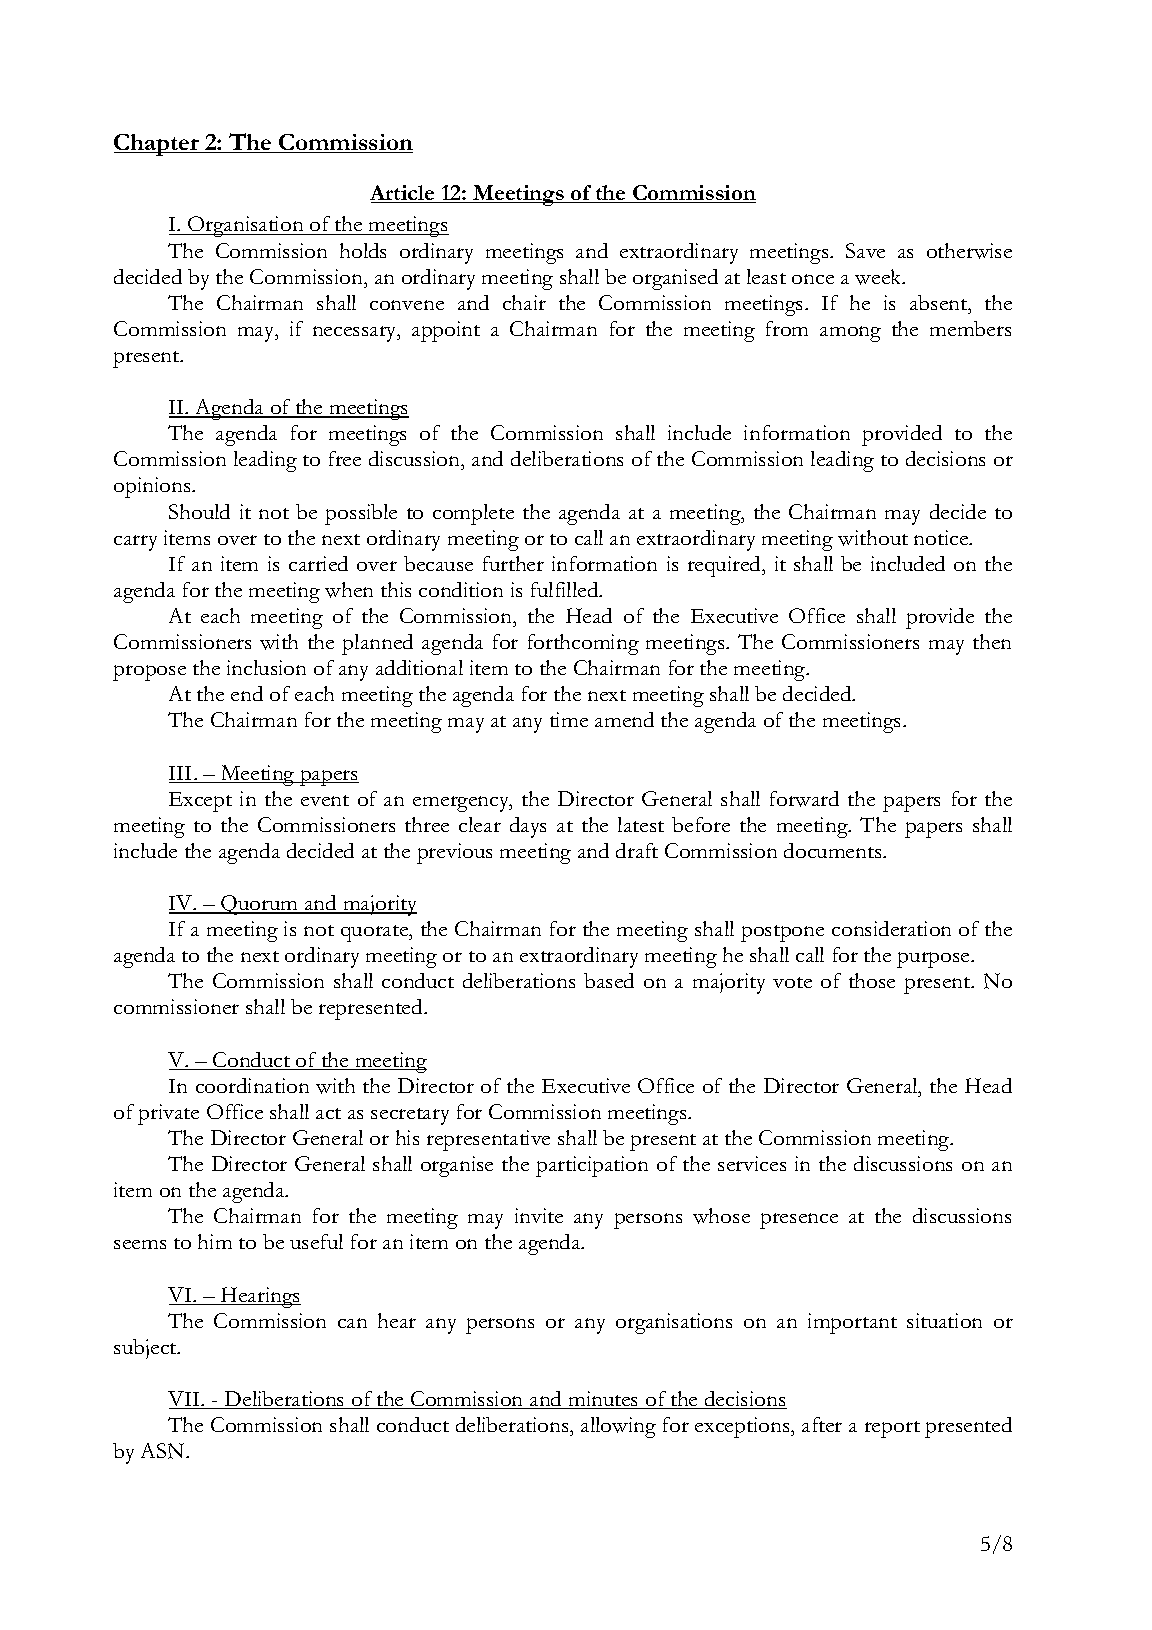  Describe the element at coordinates (872, 980) in the image. I see `those` at that location.
